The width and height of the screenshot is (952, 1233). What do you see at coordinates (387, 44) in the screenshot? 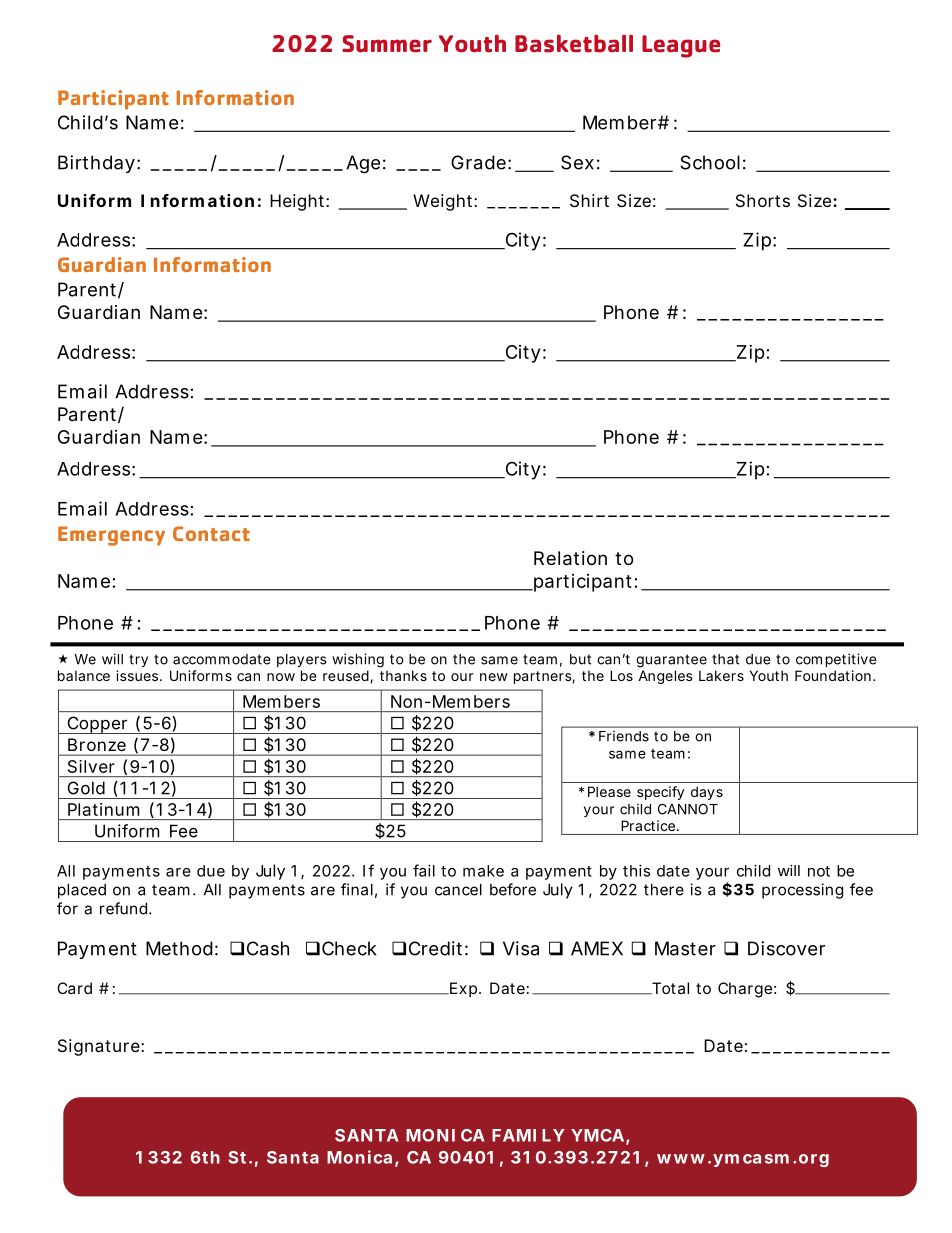
I see `Summer` at bounding box center [387, 44].
